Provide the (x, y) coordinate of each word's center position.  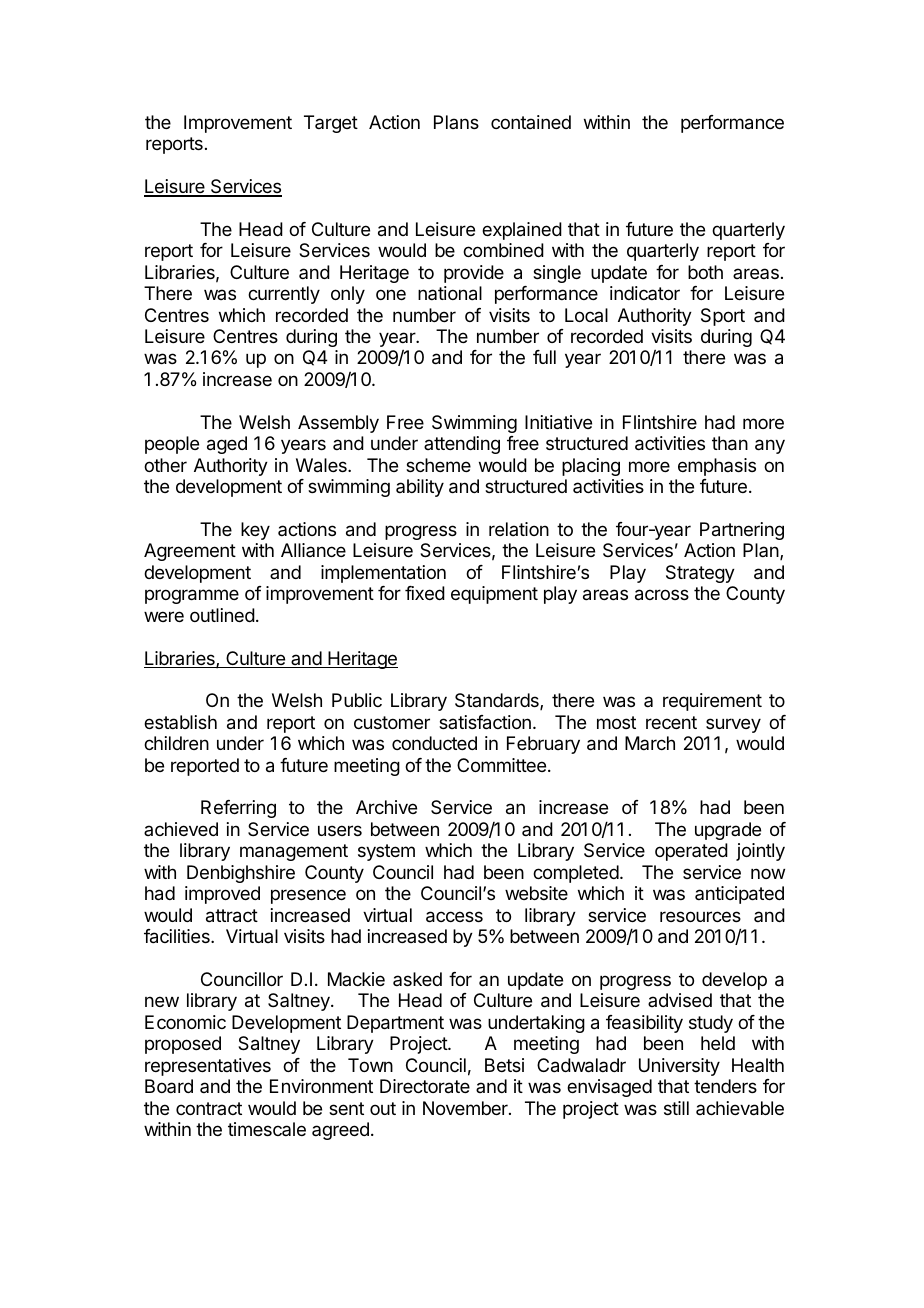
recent (671, 722)
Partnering (742, 531)
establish (180, 722)
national (450, 293)
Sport (723, 317)
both (705, 272)
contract (209, 1108)
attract (232, 916)
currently (284, 295)
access (454, 917)
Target (331, 124)
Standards (498, 701)
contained (531, 122)
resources (700, 916)
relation (519, 529)
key (255, 531)
